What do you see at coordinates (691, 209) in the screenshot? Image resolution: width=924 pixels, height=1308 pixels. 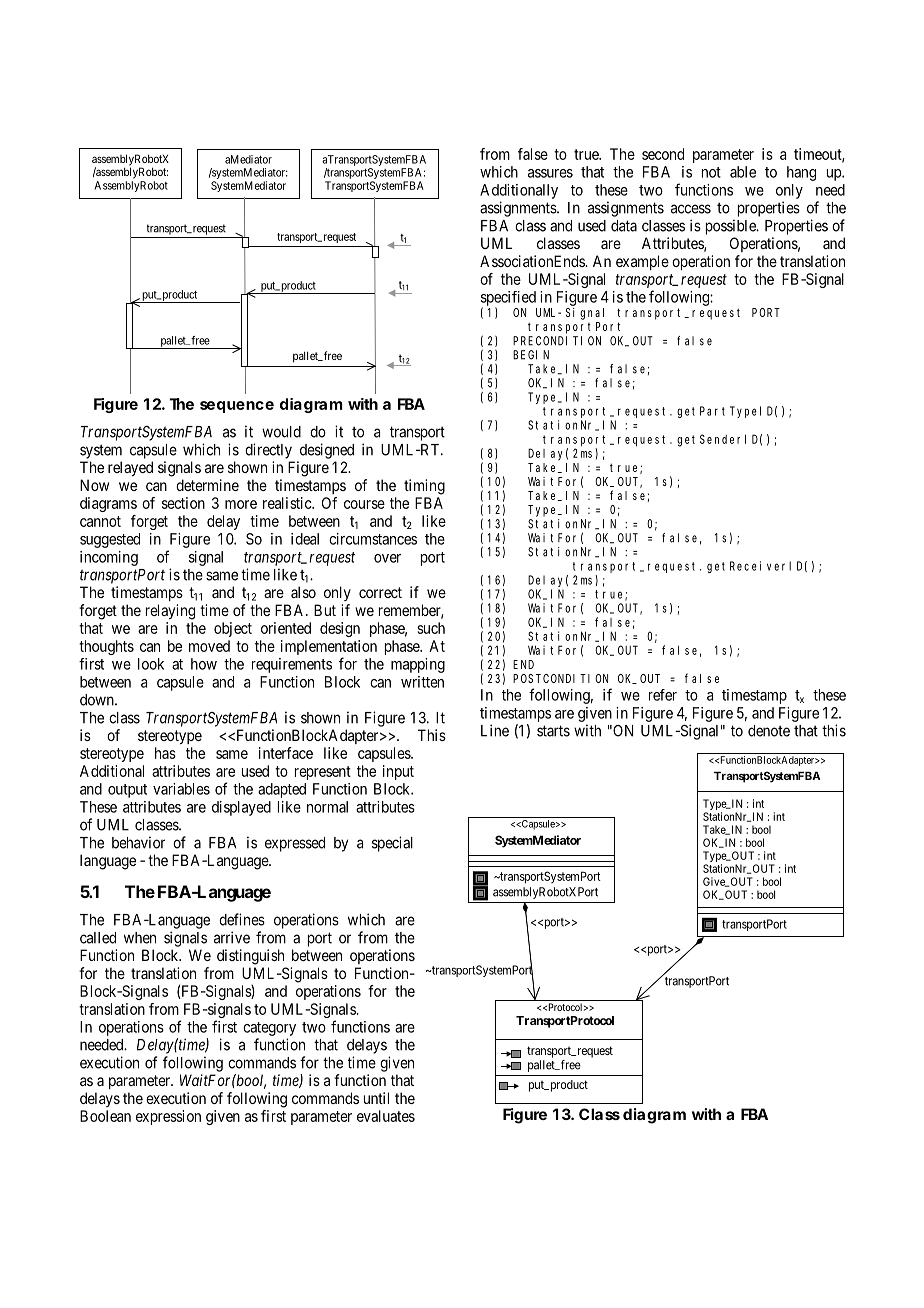 I see `access` at bounding box center [691, 209].
